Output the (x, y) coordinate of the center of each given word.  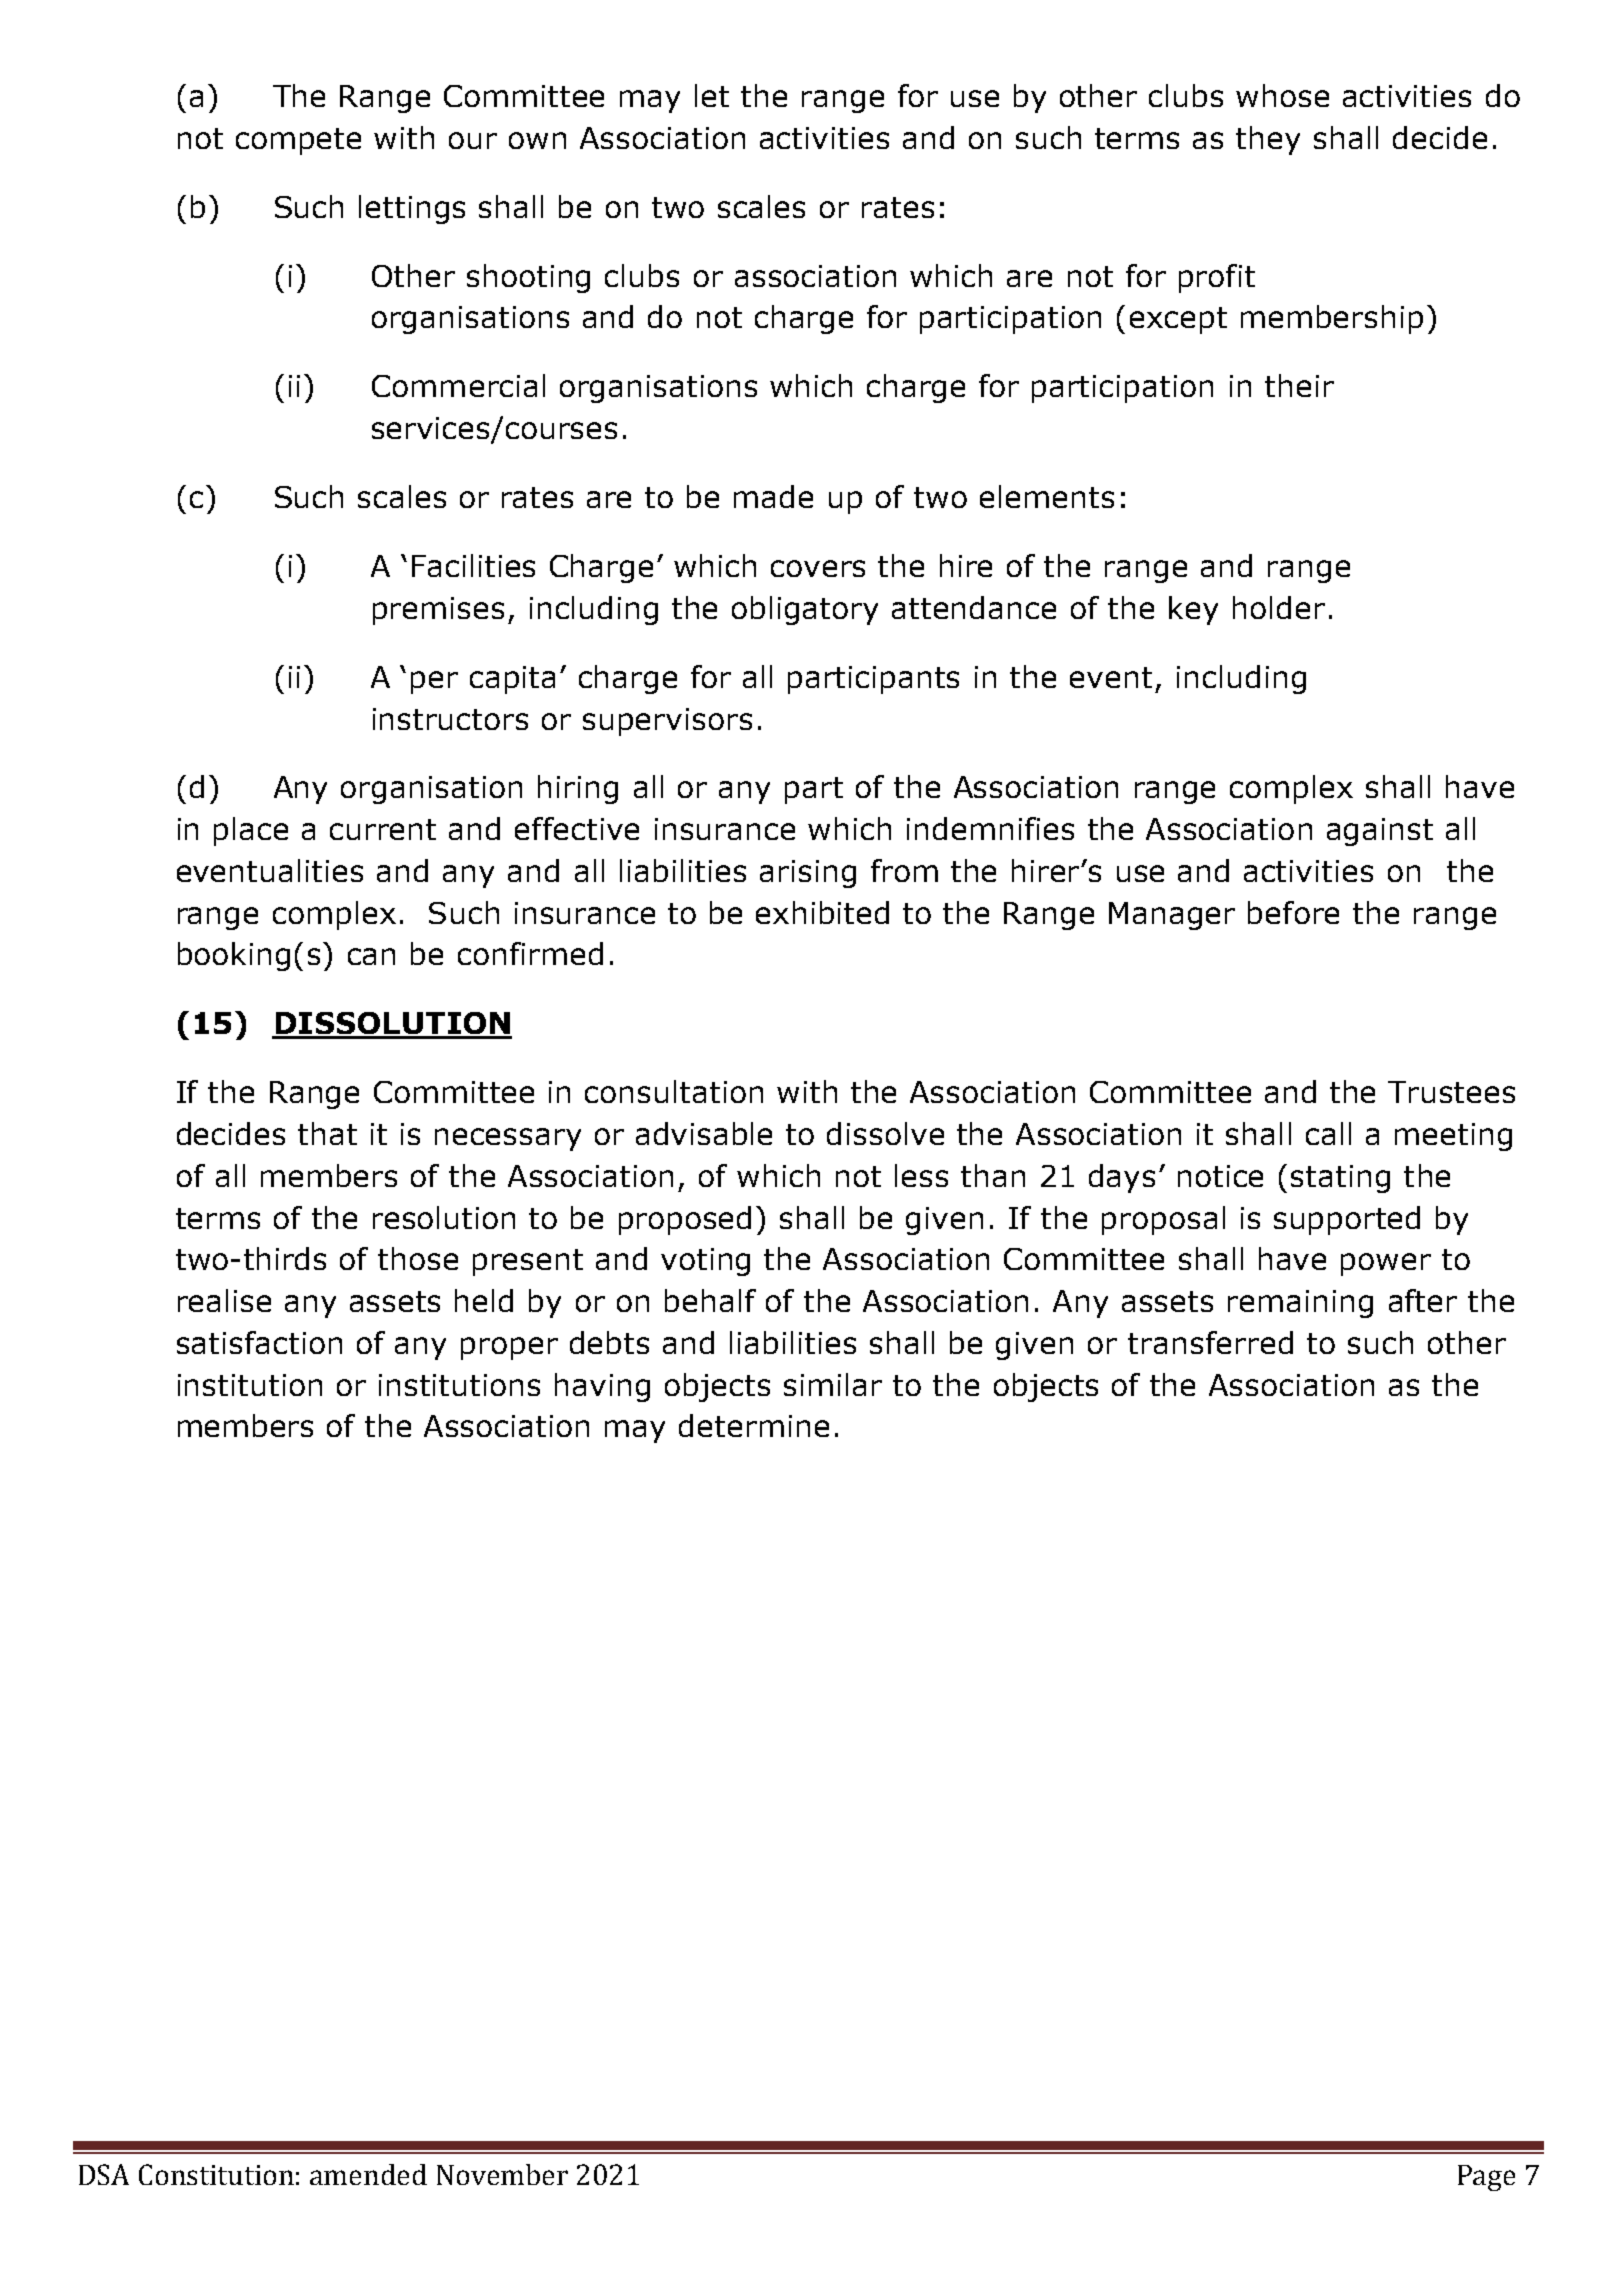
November (502, 2174)
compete (298, 141)
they (1268, 140)
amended (368, 2174)
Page (1486, 2178)
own (537, 140)
